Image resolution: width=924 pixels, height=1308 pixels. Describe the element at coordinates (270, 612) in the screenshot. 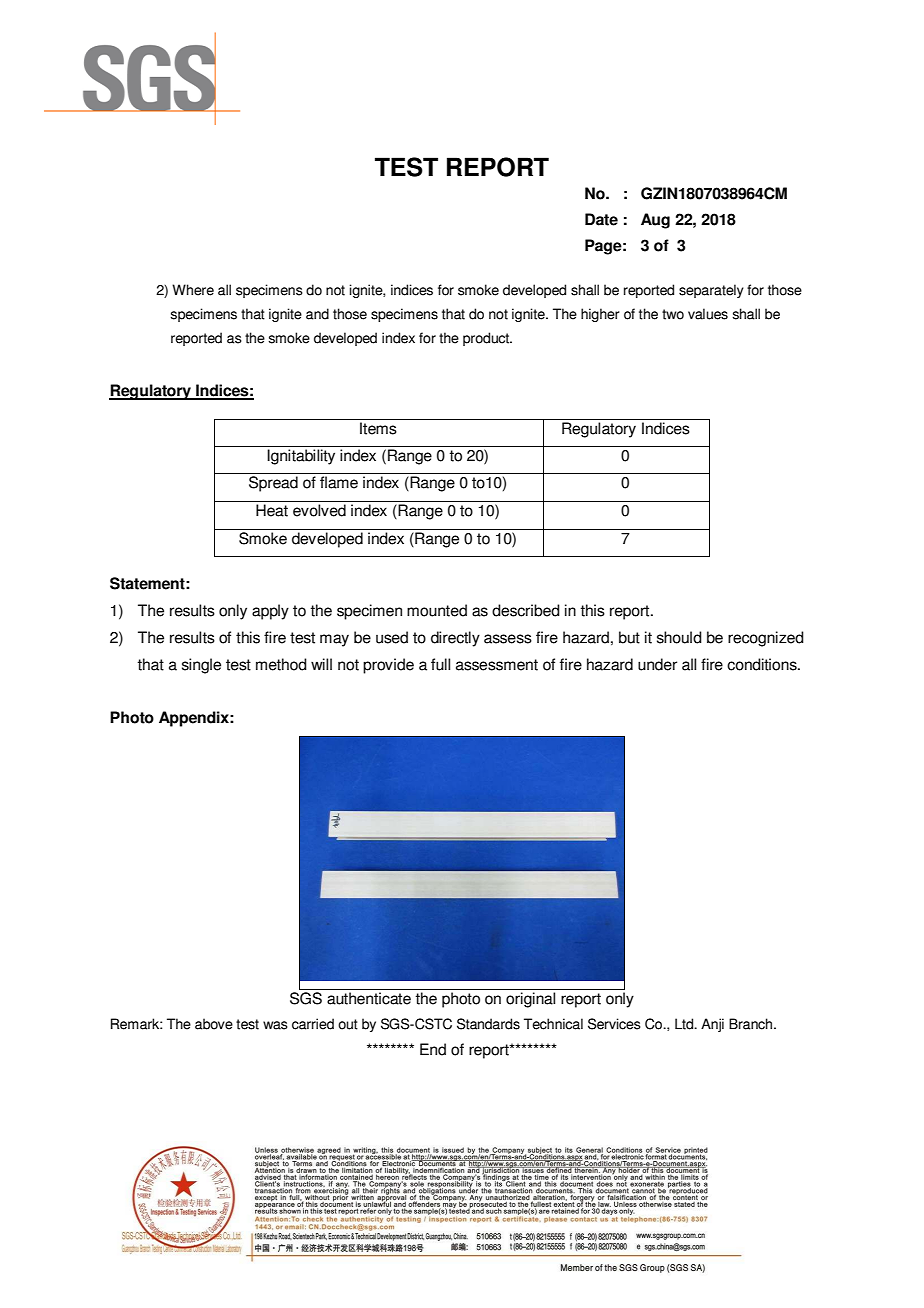

I see `apply` at that location.
